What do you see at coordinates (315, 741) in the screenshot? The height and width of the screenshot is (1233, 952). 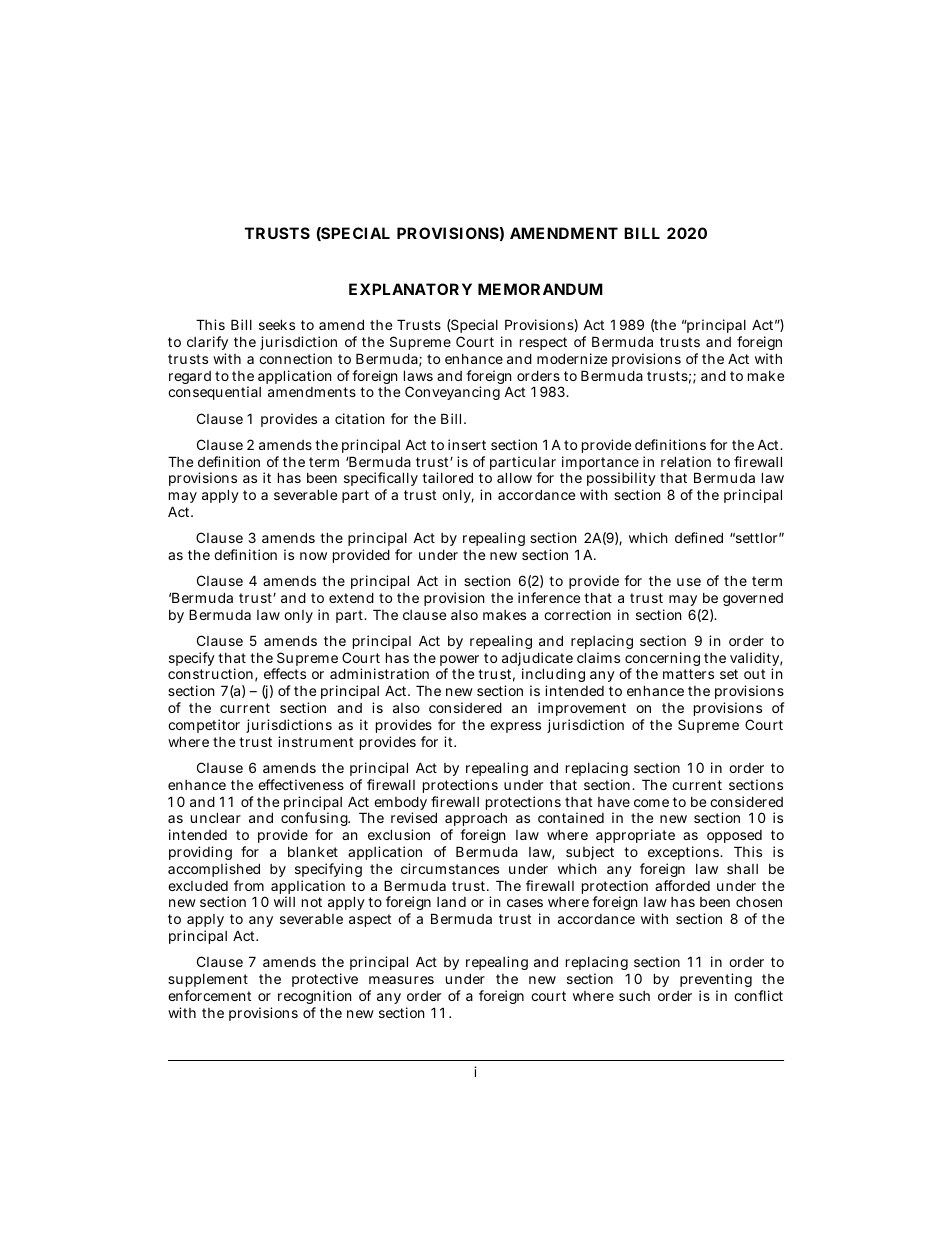 I see `instrument` at bounding box center [315, 741].
